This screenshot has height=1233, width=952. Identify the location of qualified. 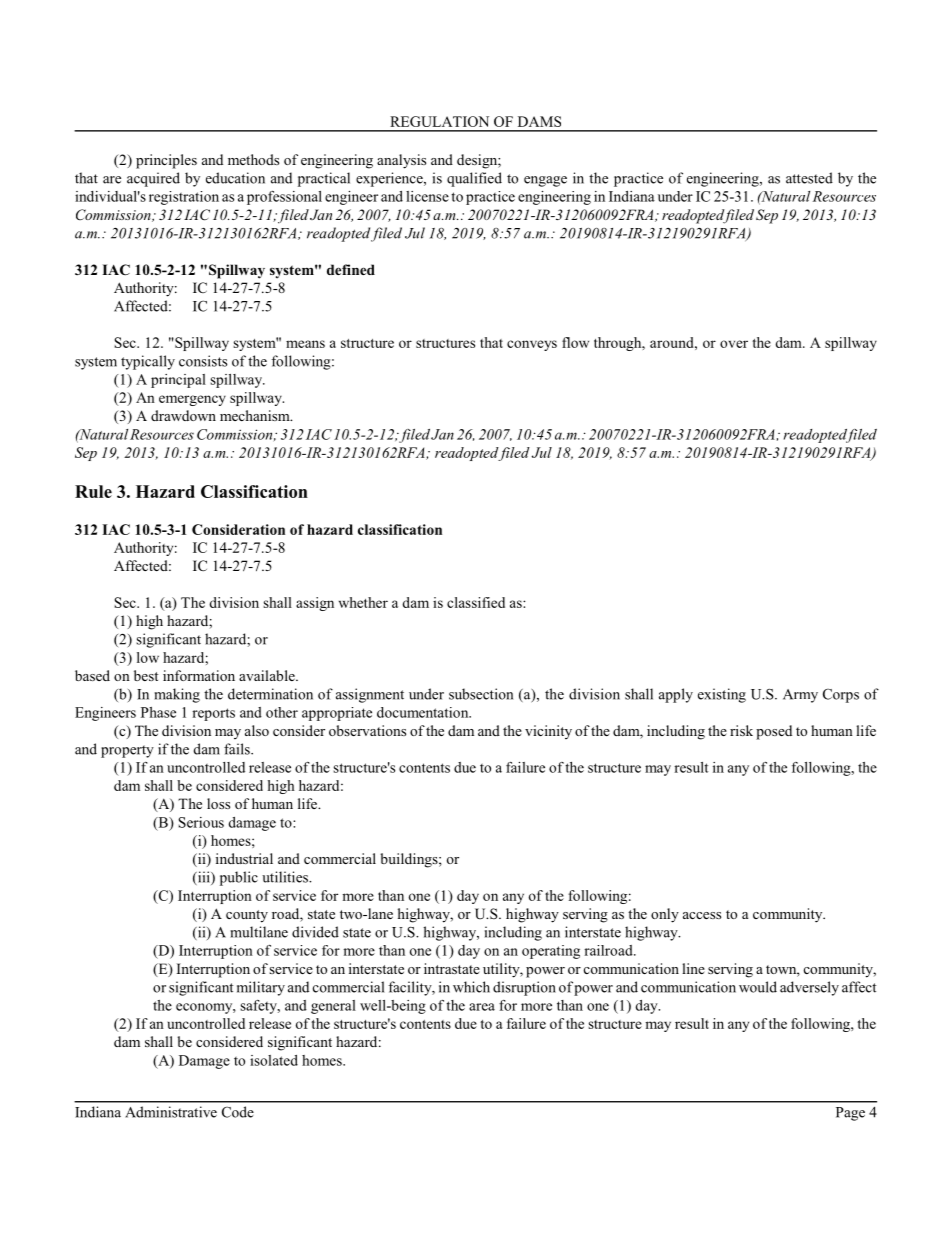
(474, 179).
